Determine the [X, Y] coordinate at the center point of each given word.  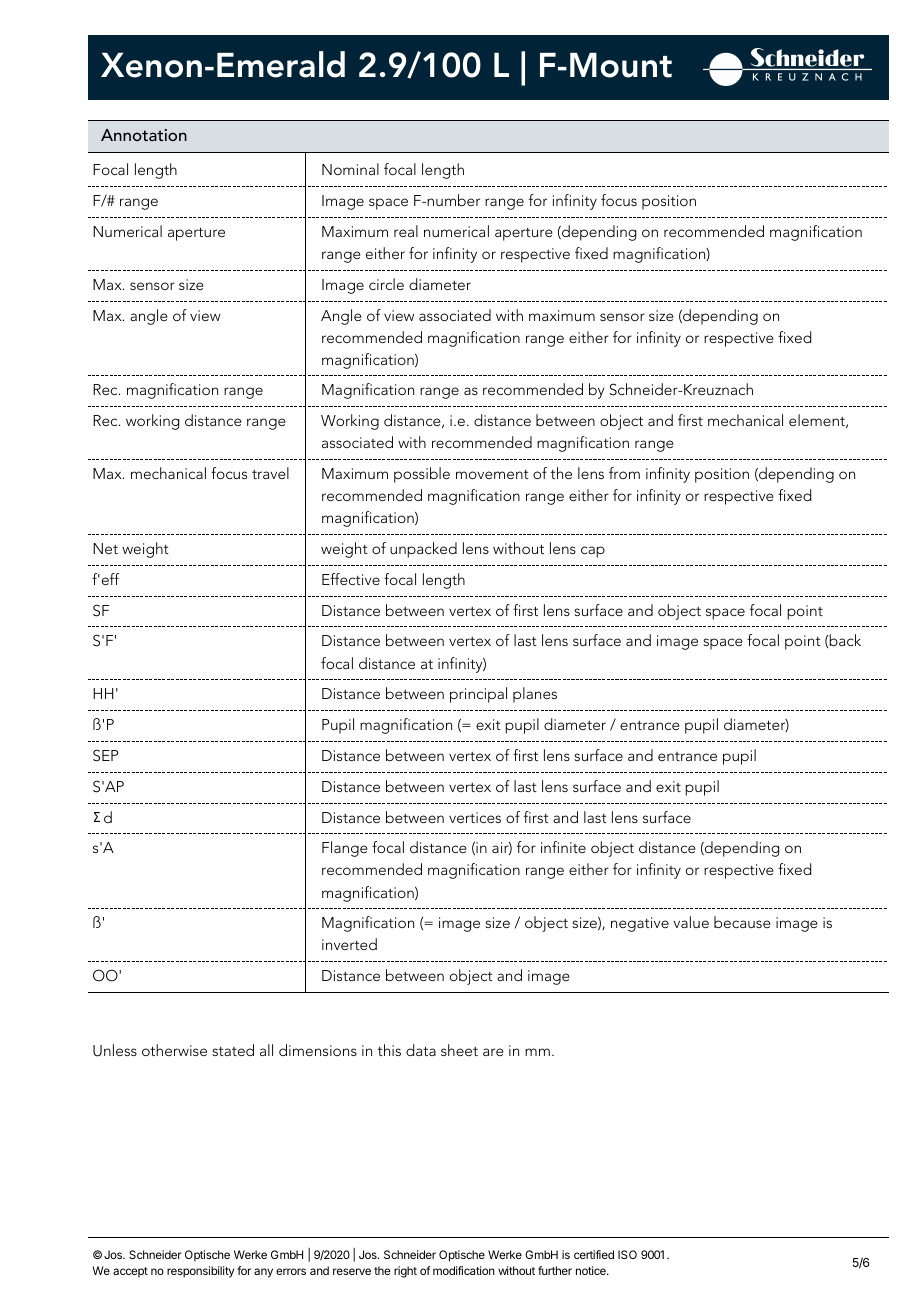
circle [386, 284]
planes [535, 695]
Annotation [144, 135]
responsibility [200, 1272]
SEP [105, 755]
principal [478, 695]
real [406, 231]
